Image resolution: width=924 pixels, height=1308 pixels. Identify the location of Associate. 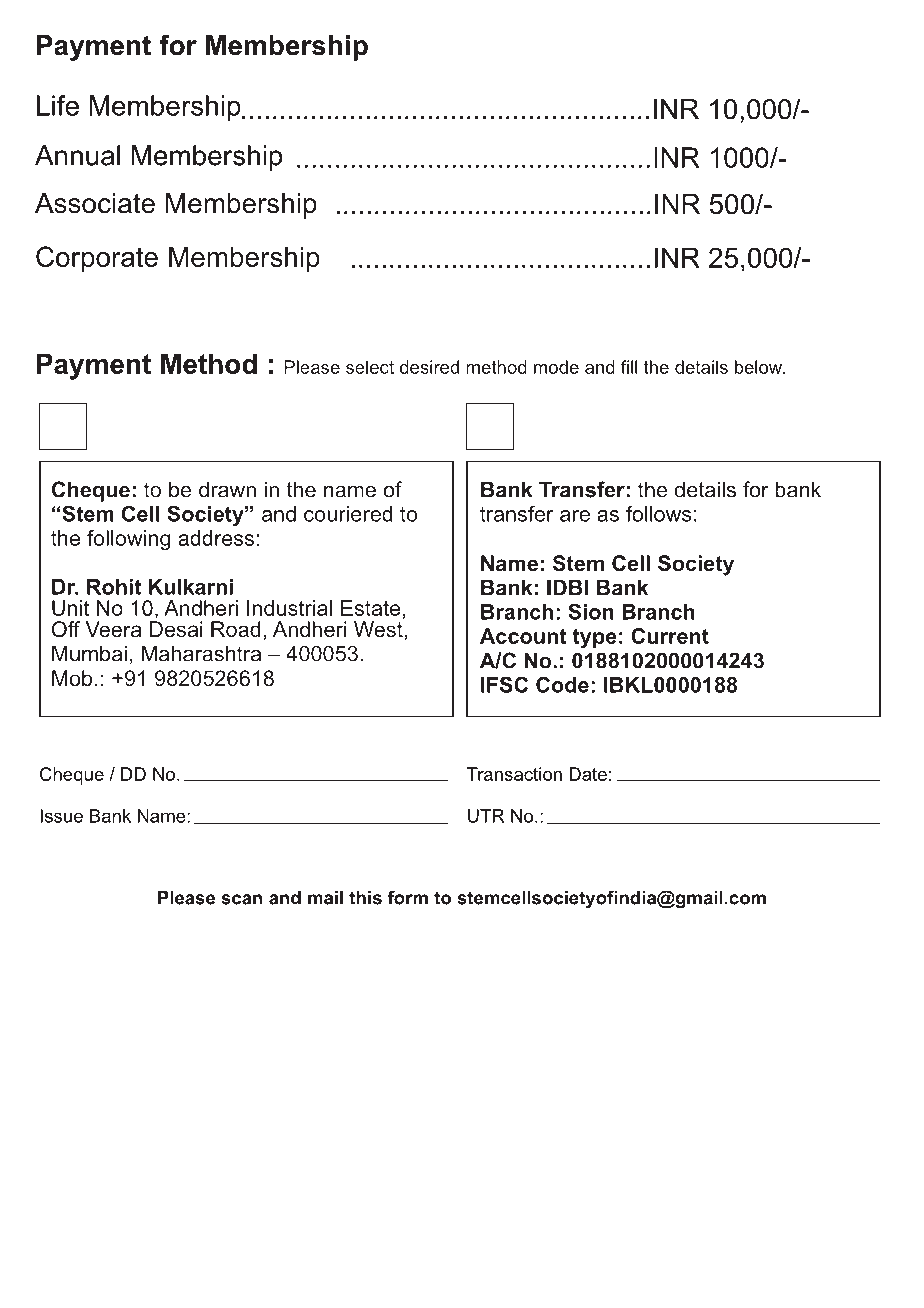
(95, 203).
